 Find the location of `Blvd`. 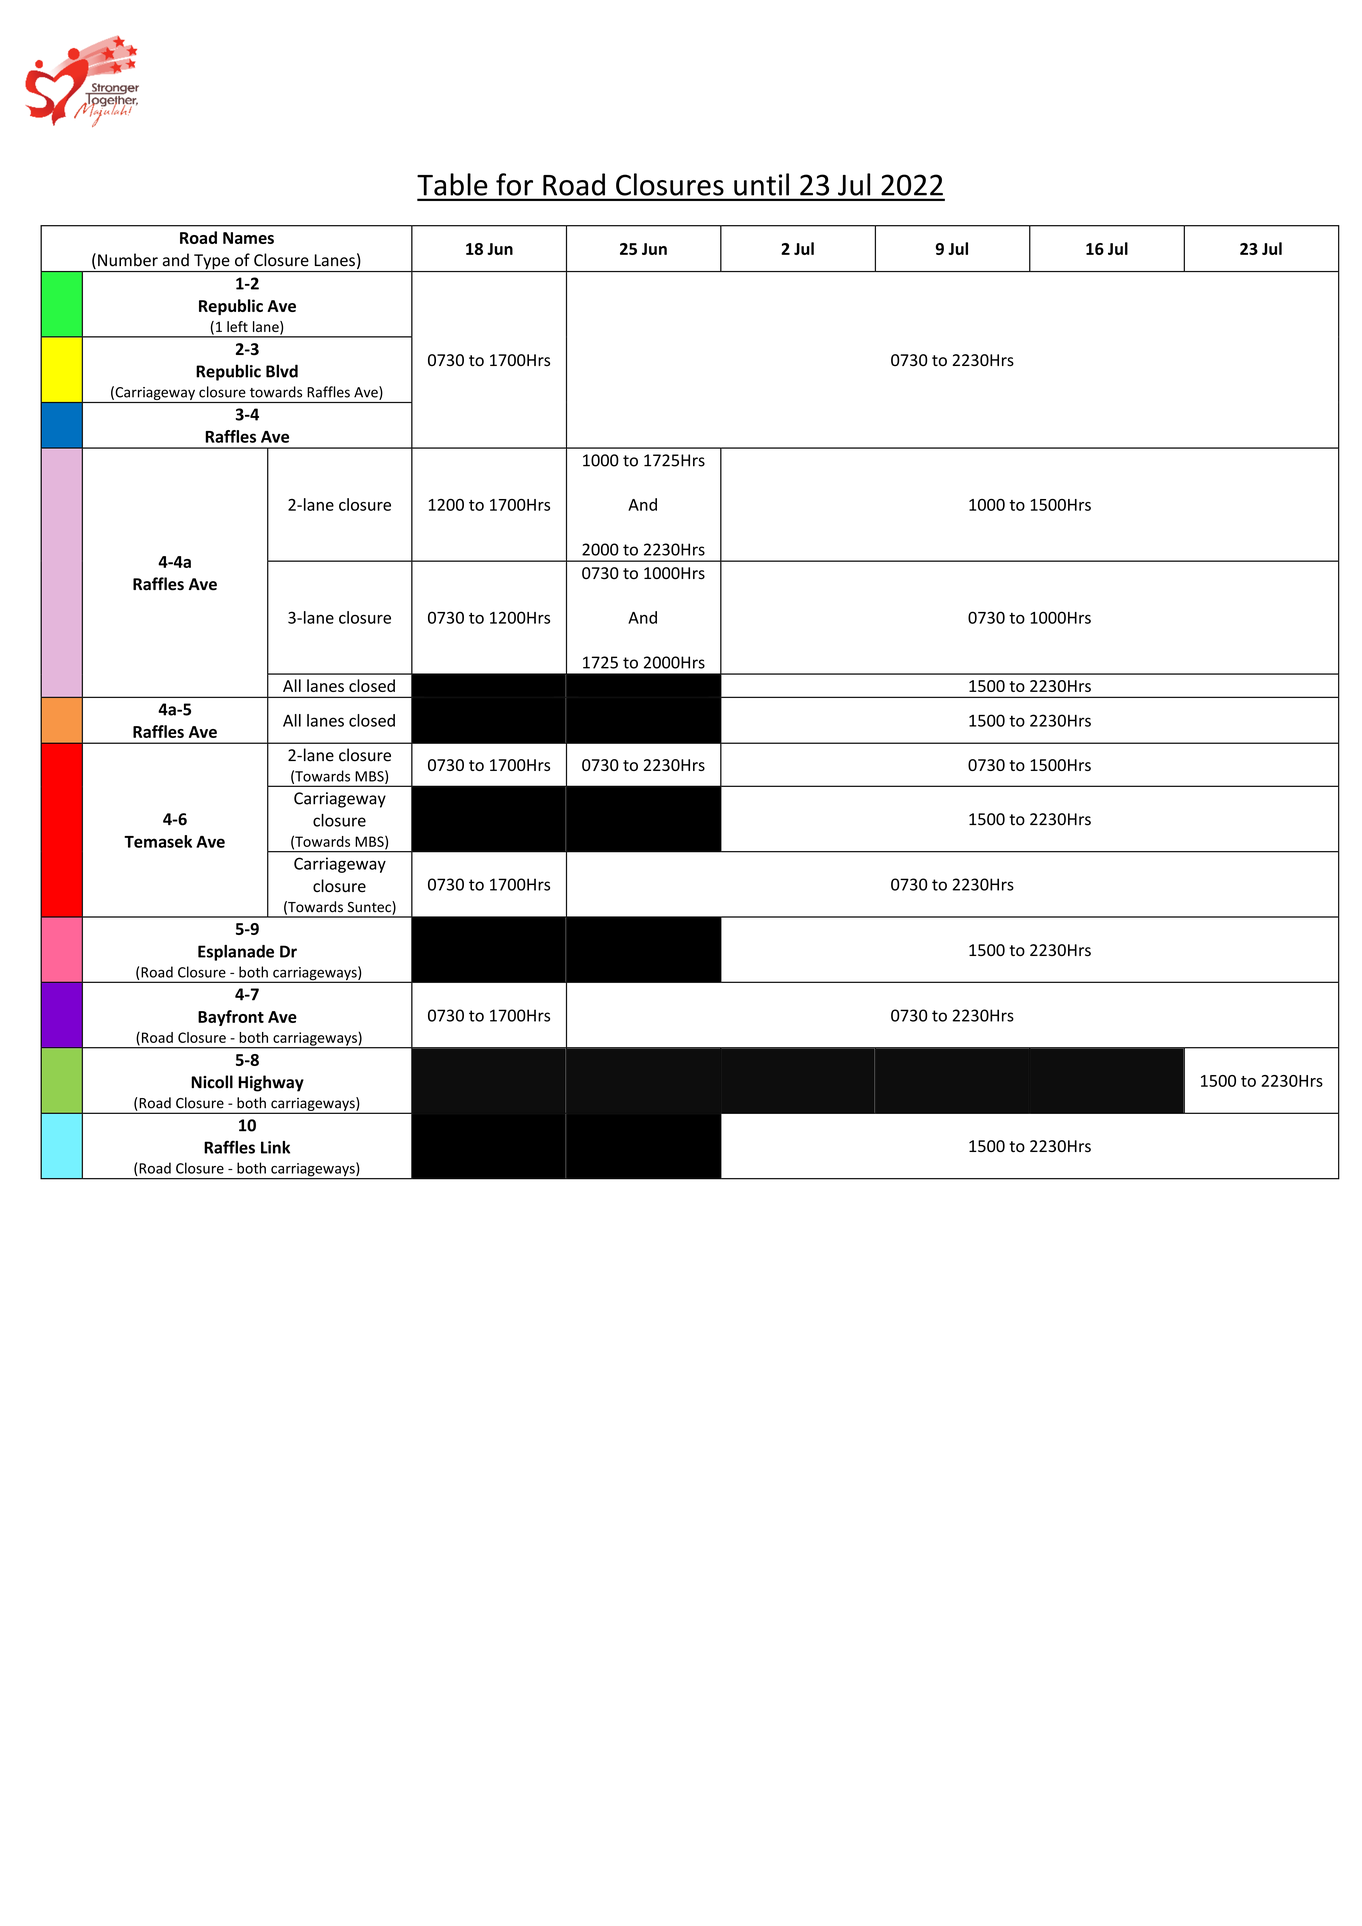

Blvd is located at coordinates (282, 371).
